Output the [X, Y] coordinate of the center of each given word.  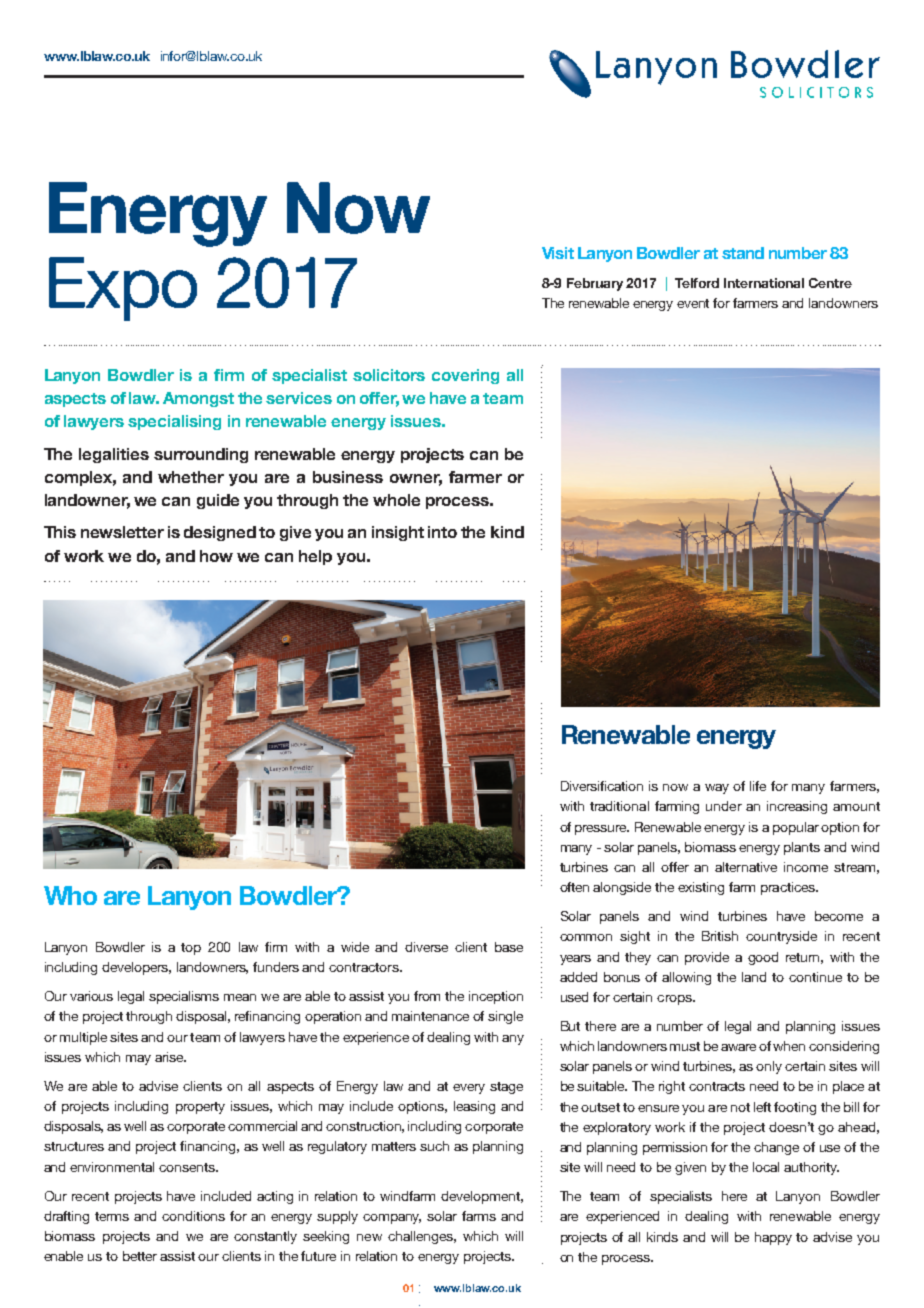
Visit [558, 253]
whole [396, 500]
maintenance [430, 1016]
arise [170, 1057]
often [574, 887]
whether [191, 477]
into [442, 532]
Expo [123, 289]
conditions [193, 1216]
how [216, 556]
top [191, 949]
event [693, 303]
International [764, 283]
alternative [746, 867]
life [758, 786]
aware [738, 1047]
